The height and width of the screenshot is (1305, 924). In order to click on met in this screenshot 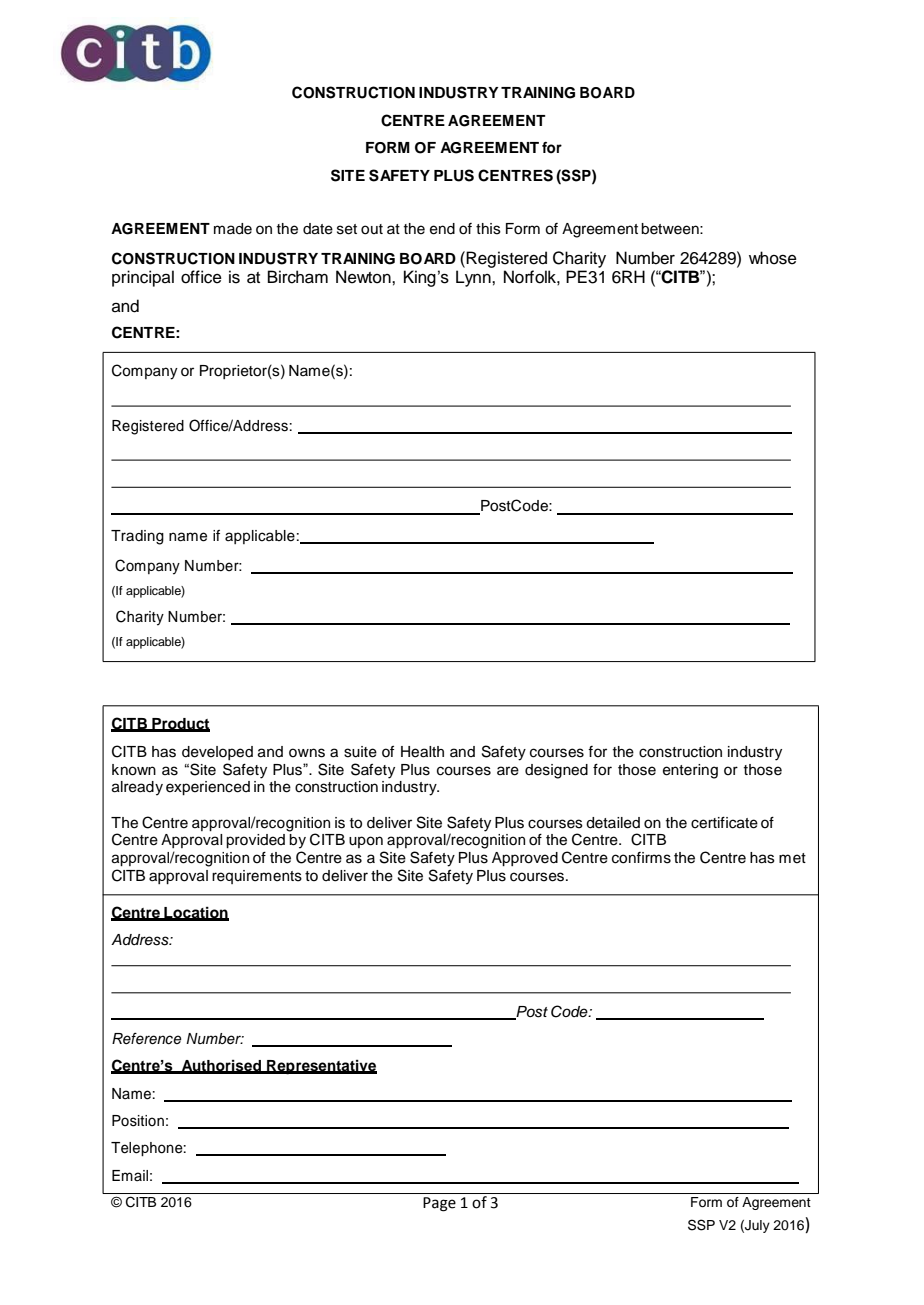, I will do `click(792, 858)`.
